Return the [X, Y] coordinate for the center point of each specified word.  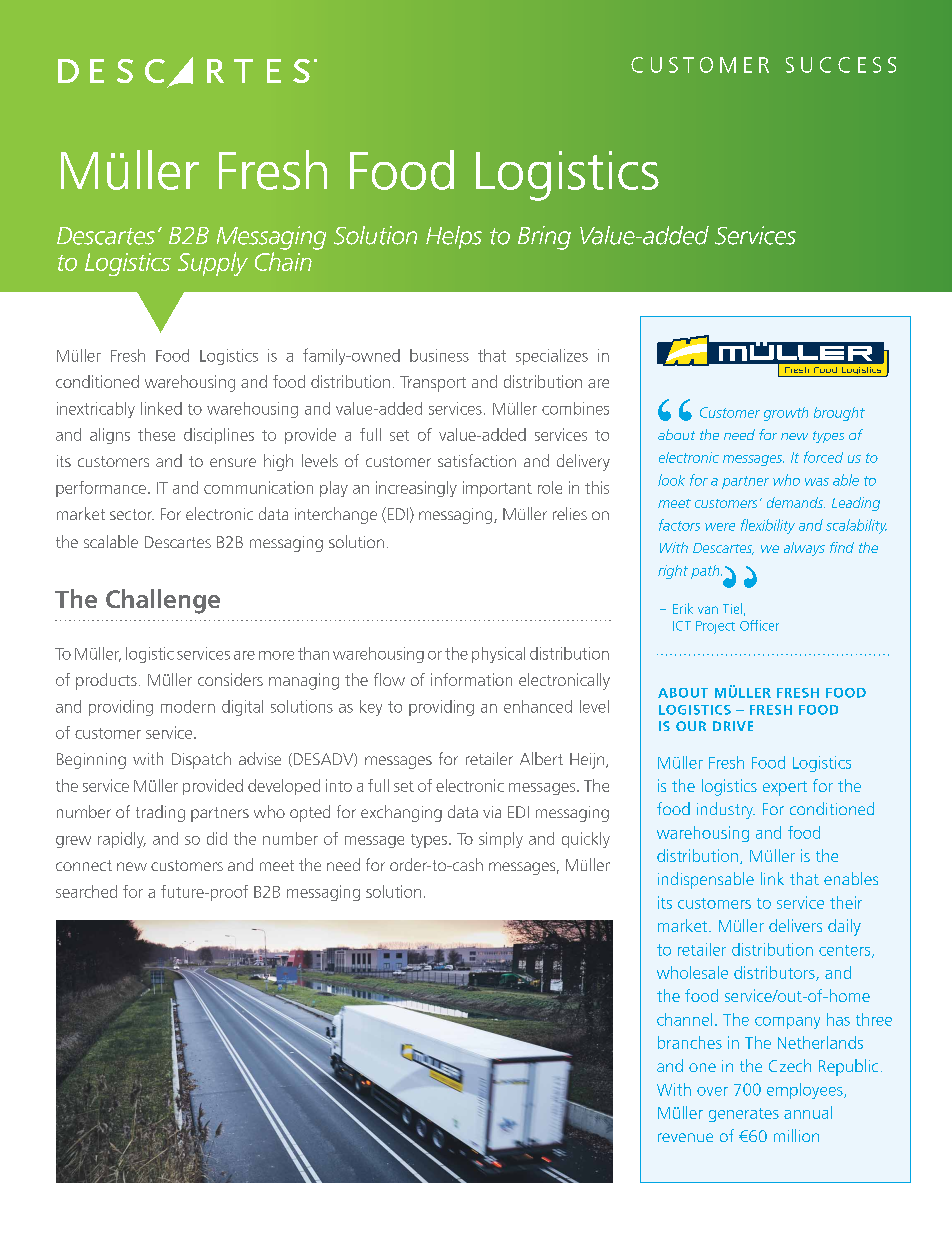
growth [786, 414]
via [492, 812]
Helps [454, 237]
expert [785, 788]
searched [86, 891]
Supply [213, 264]
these [156, 434]
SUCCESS [841, 65]
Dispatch [201, 760]
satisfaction [477, 460]
